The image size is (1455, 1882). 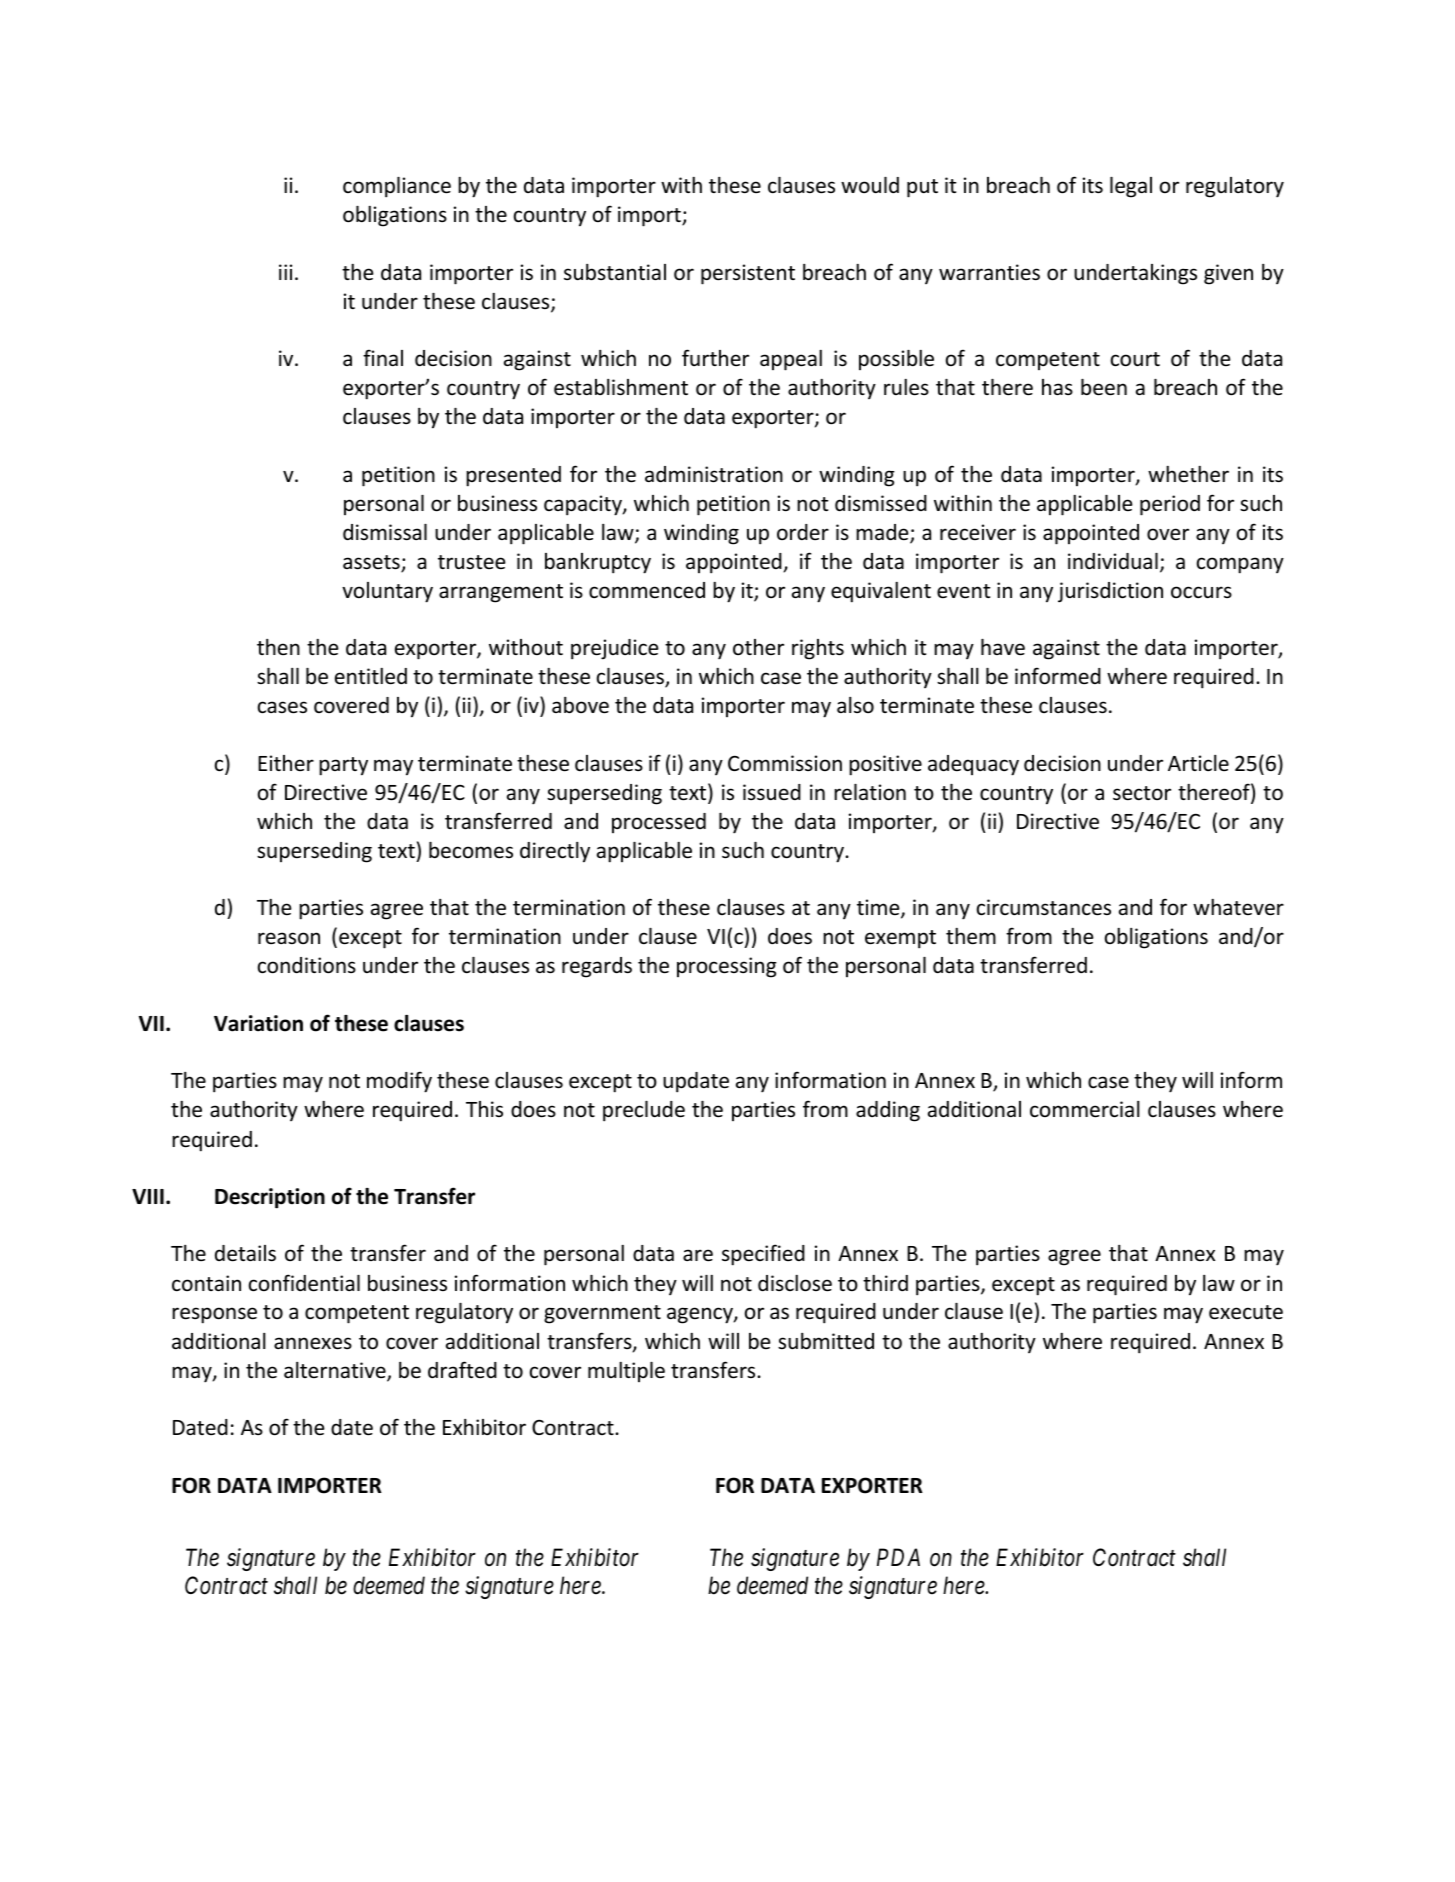 I want to click on sector, so click(x=1142, y=793).
